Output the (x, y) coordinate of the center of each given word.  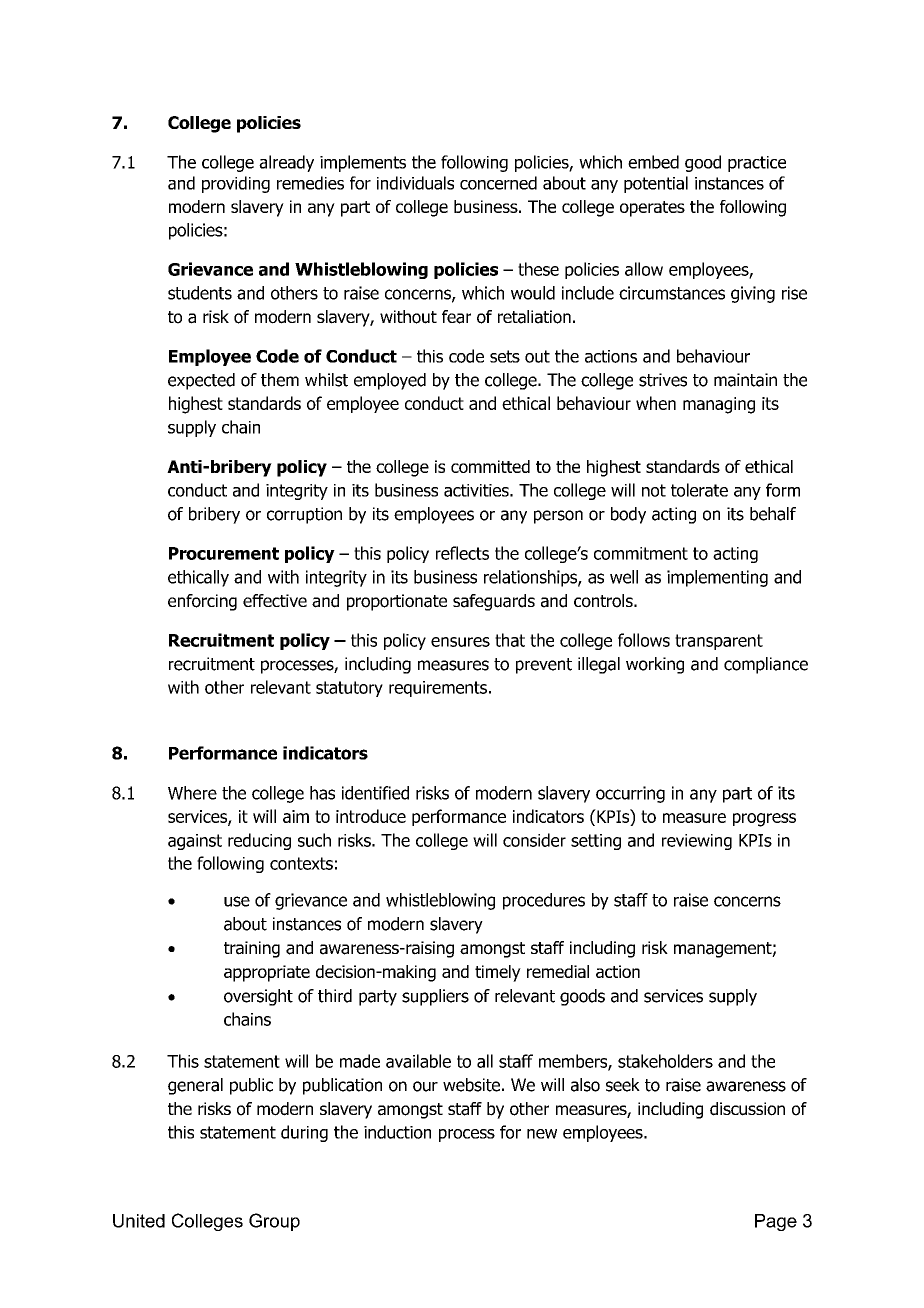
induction (397, 1132)
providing (236, 184)
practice (757, 164)
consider (534, 840)
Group (274, 1222)
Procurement (224, 553)
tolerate (699, 490)
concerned (498, 183)
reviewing (697, 842)
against (195, 842)
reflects (462, 553)
